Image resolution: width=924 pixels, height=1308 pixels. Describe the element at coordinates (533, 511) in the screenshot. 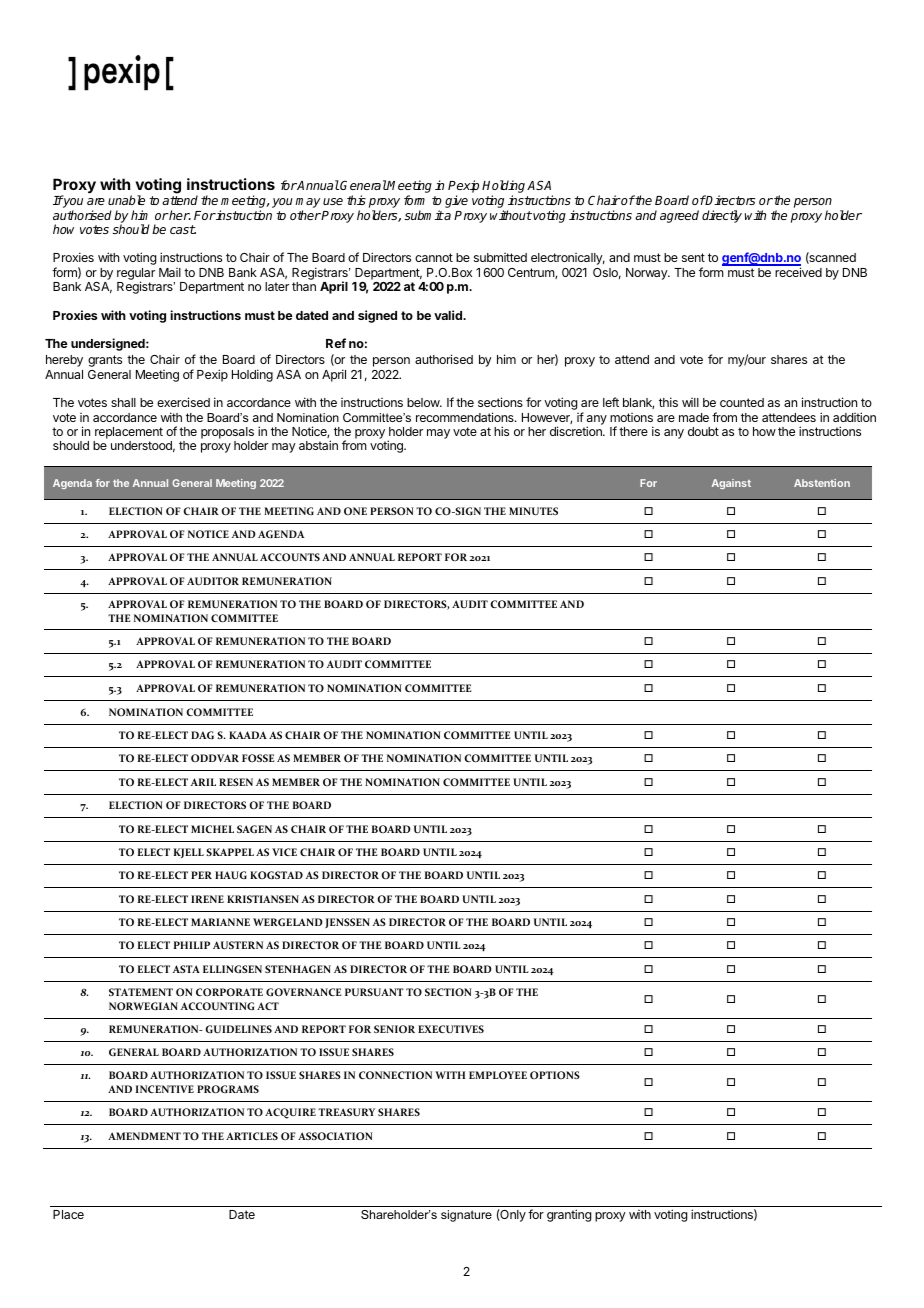

I see `MINUTES` at that location.
